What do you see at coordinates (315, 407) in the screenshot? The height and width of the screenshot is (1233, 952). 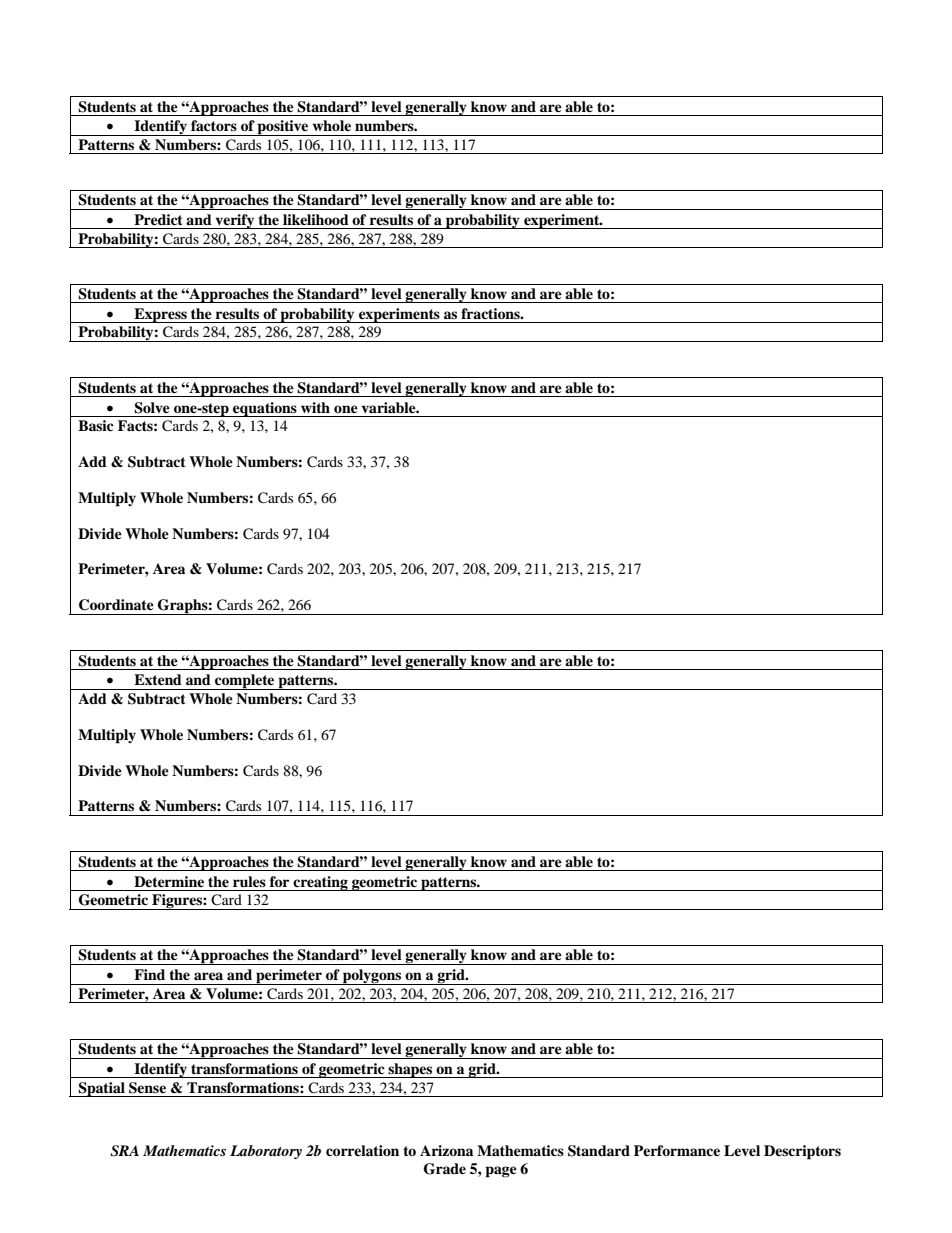 I see `with` at bounding box center [315, 407].
